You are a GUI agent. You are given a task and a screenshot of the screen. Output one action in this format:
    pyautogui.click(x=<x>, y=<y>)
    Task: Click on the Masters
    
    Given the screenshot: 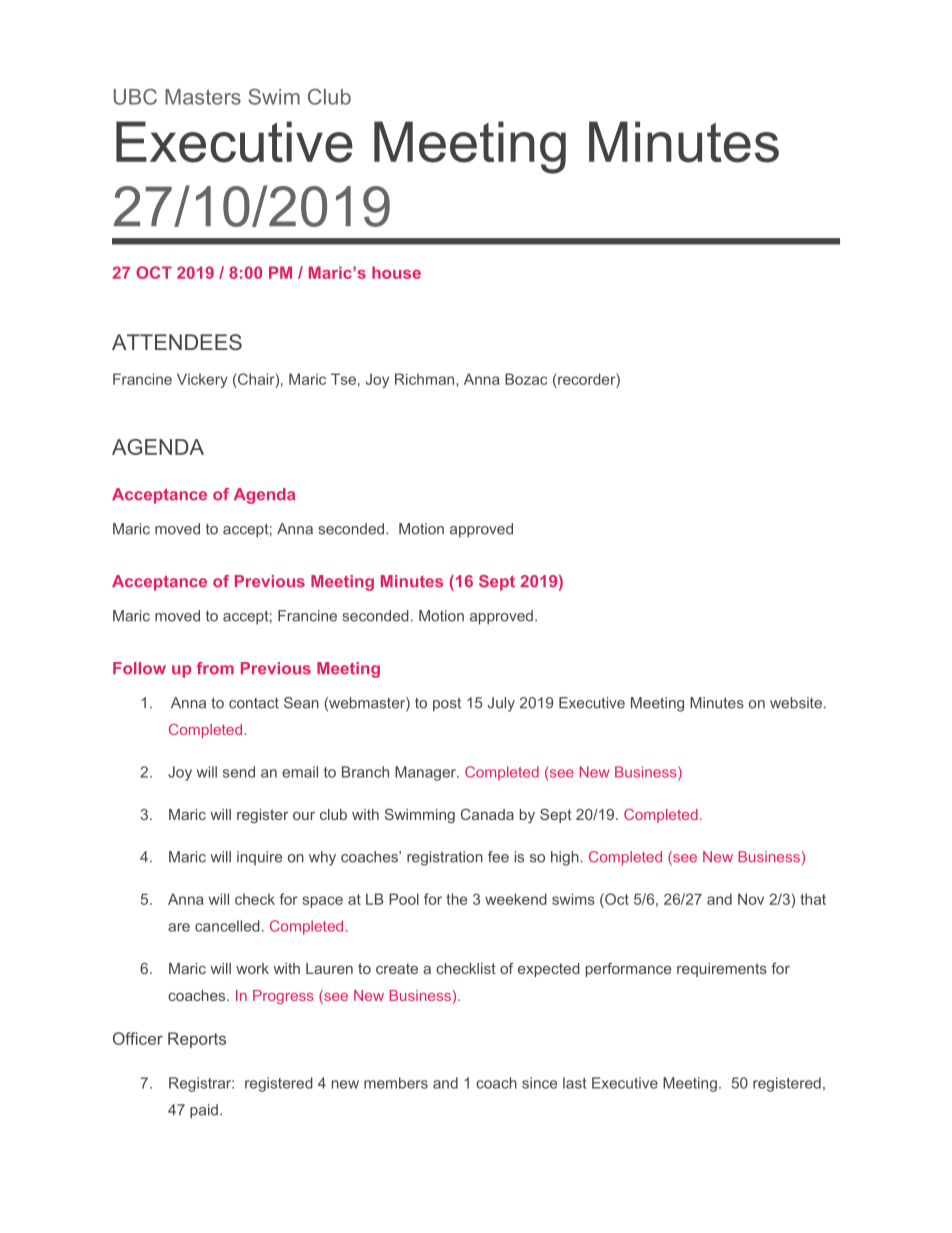 What is the action you would take?
    pyautogui.click(x=203, y=97)
